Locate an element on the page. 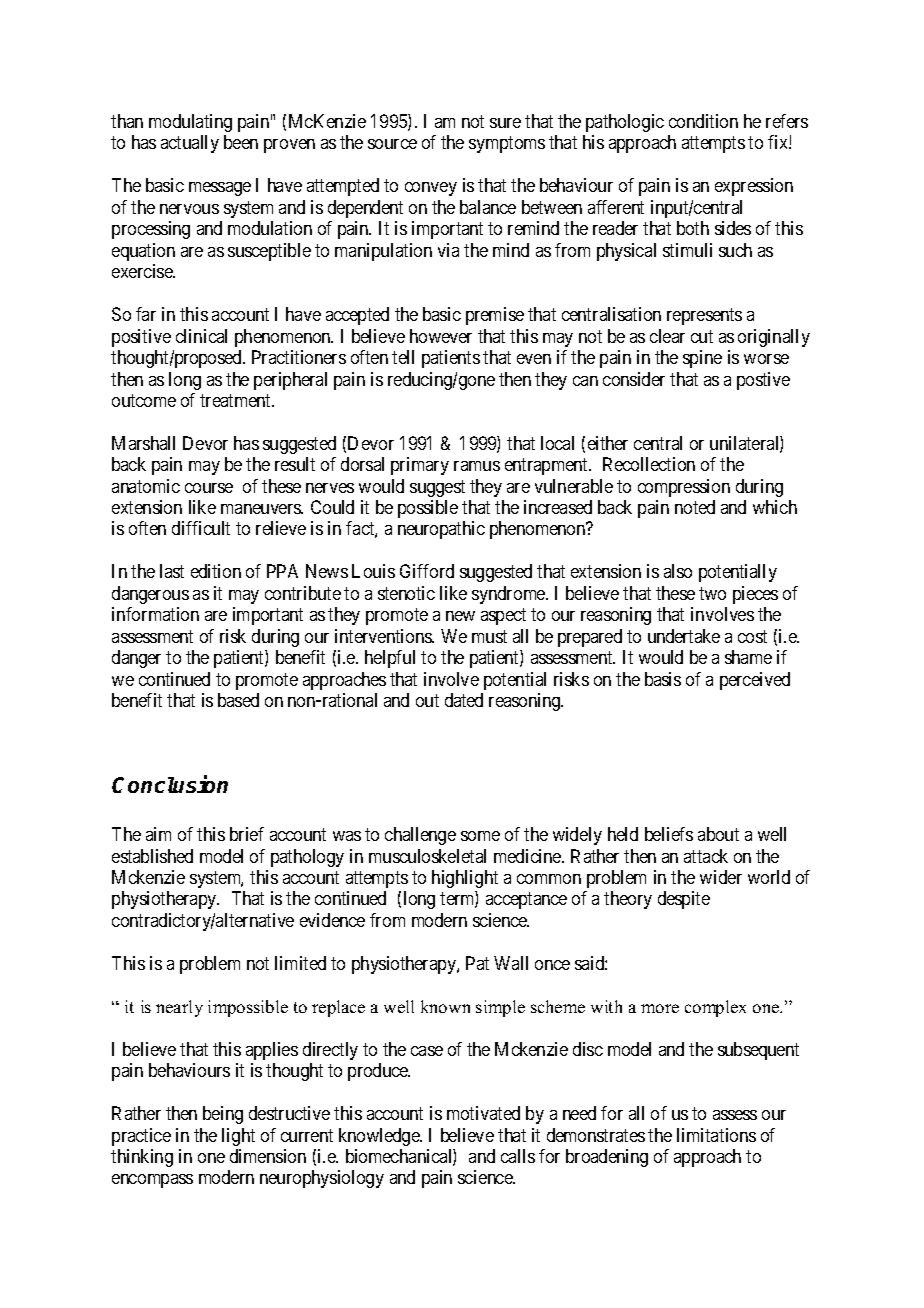 The width and height of the image is (924, 1308). symptoms is located at coordinates (507, 145).
